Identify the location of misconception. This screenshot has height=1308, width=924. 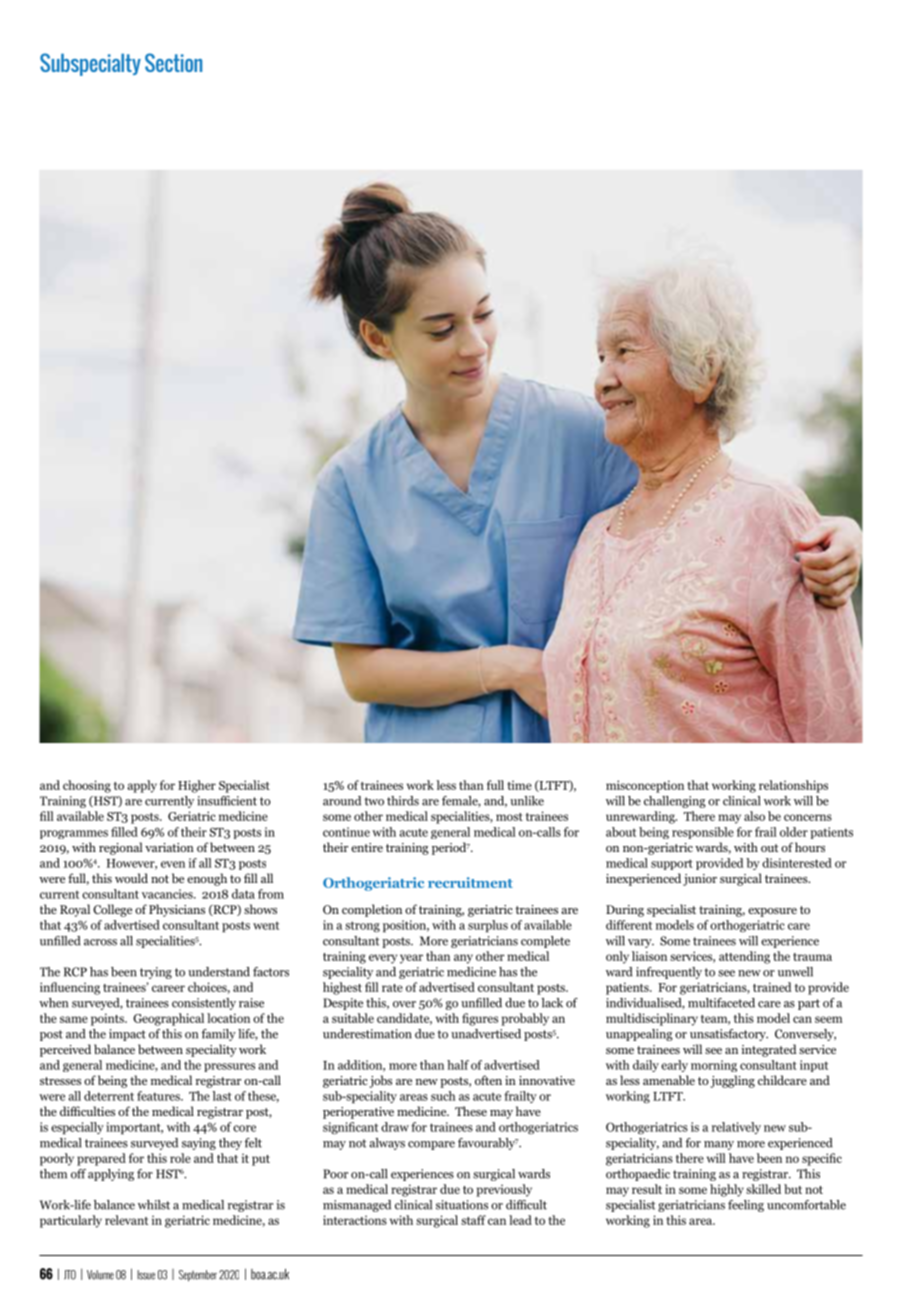
(645, 786).
